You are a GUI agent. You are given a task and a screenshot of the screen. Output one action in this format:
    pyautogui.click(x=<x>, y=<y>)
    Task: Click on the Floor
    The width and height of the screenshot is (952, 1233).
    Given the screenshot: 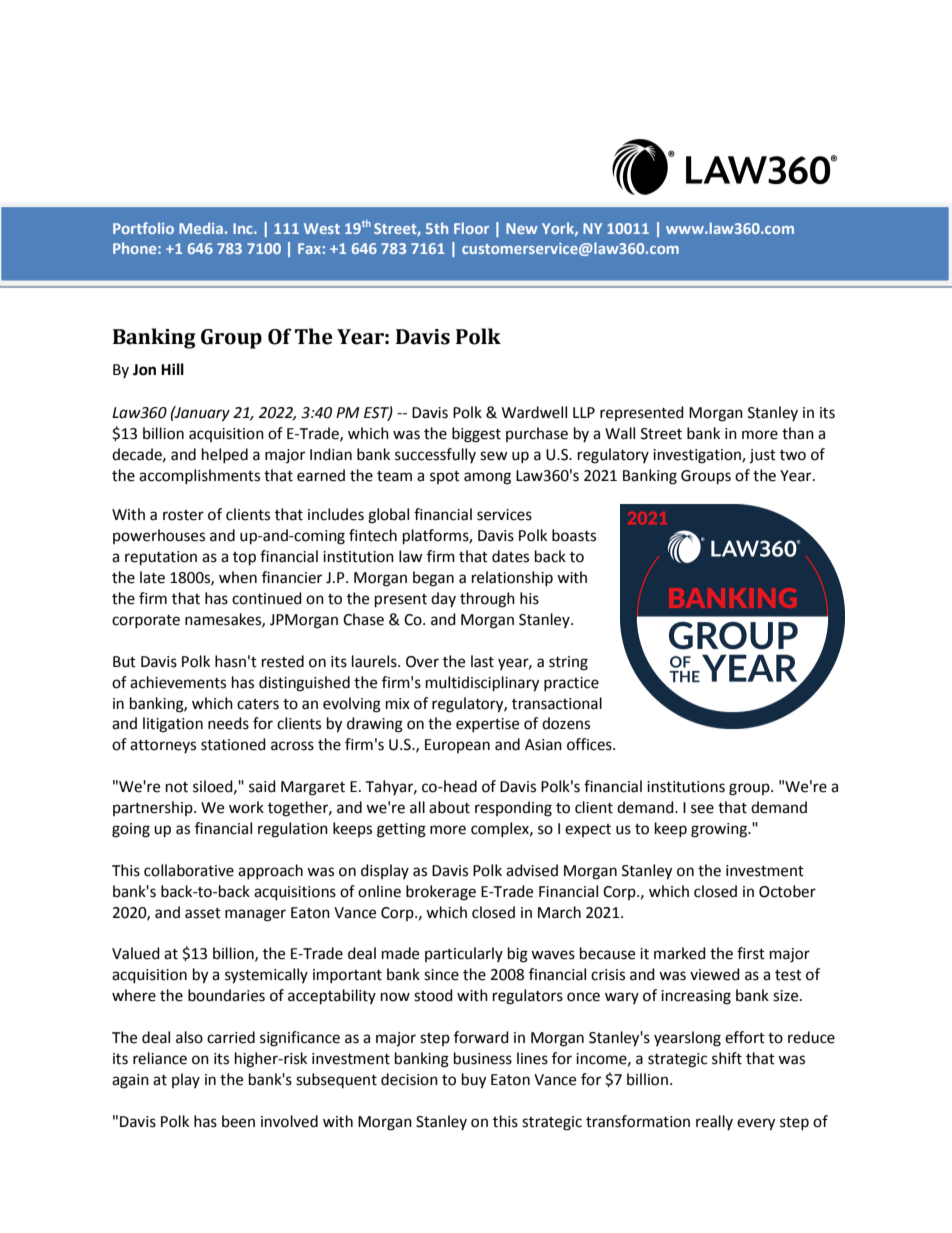 What is the action you would take?
    pyautogui.click(x=471, y=228)
